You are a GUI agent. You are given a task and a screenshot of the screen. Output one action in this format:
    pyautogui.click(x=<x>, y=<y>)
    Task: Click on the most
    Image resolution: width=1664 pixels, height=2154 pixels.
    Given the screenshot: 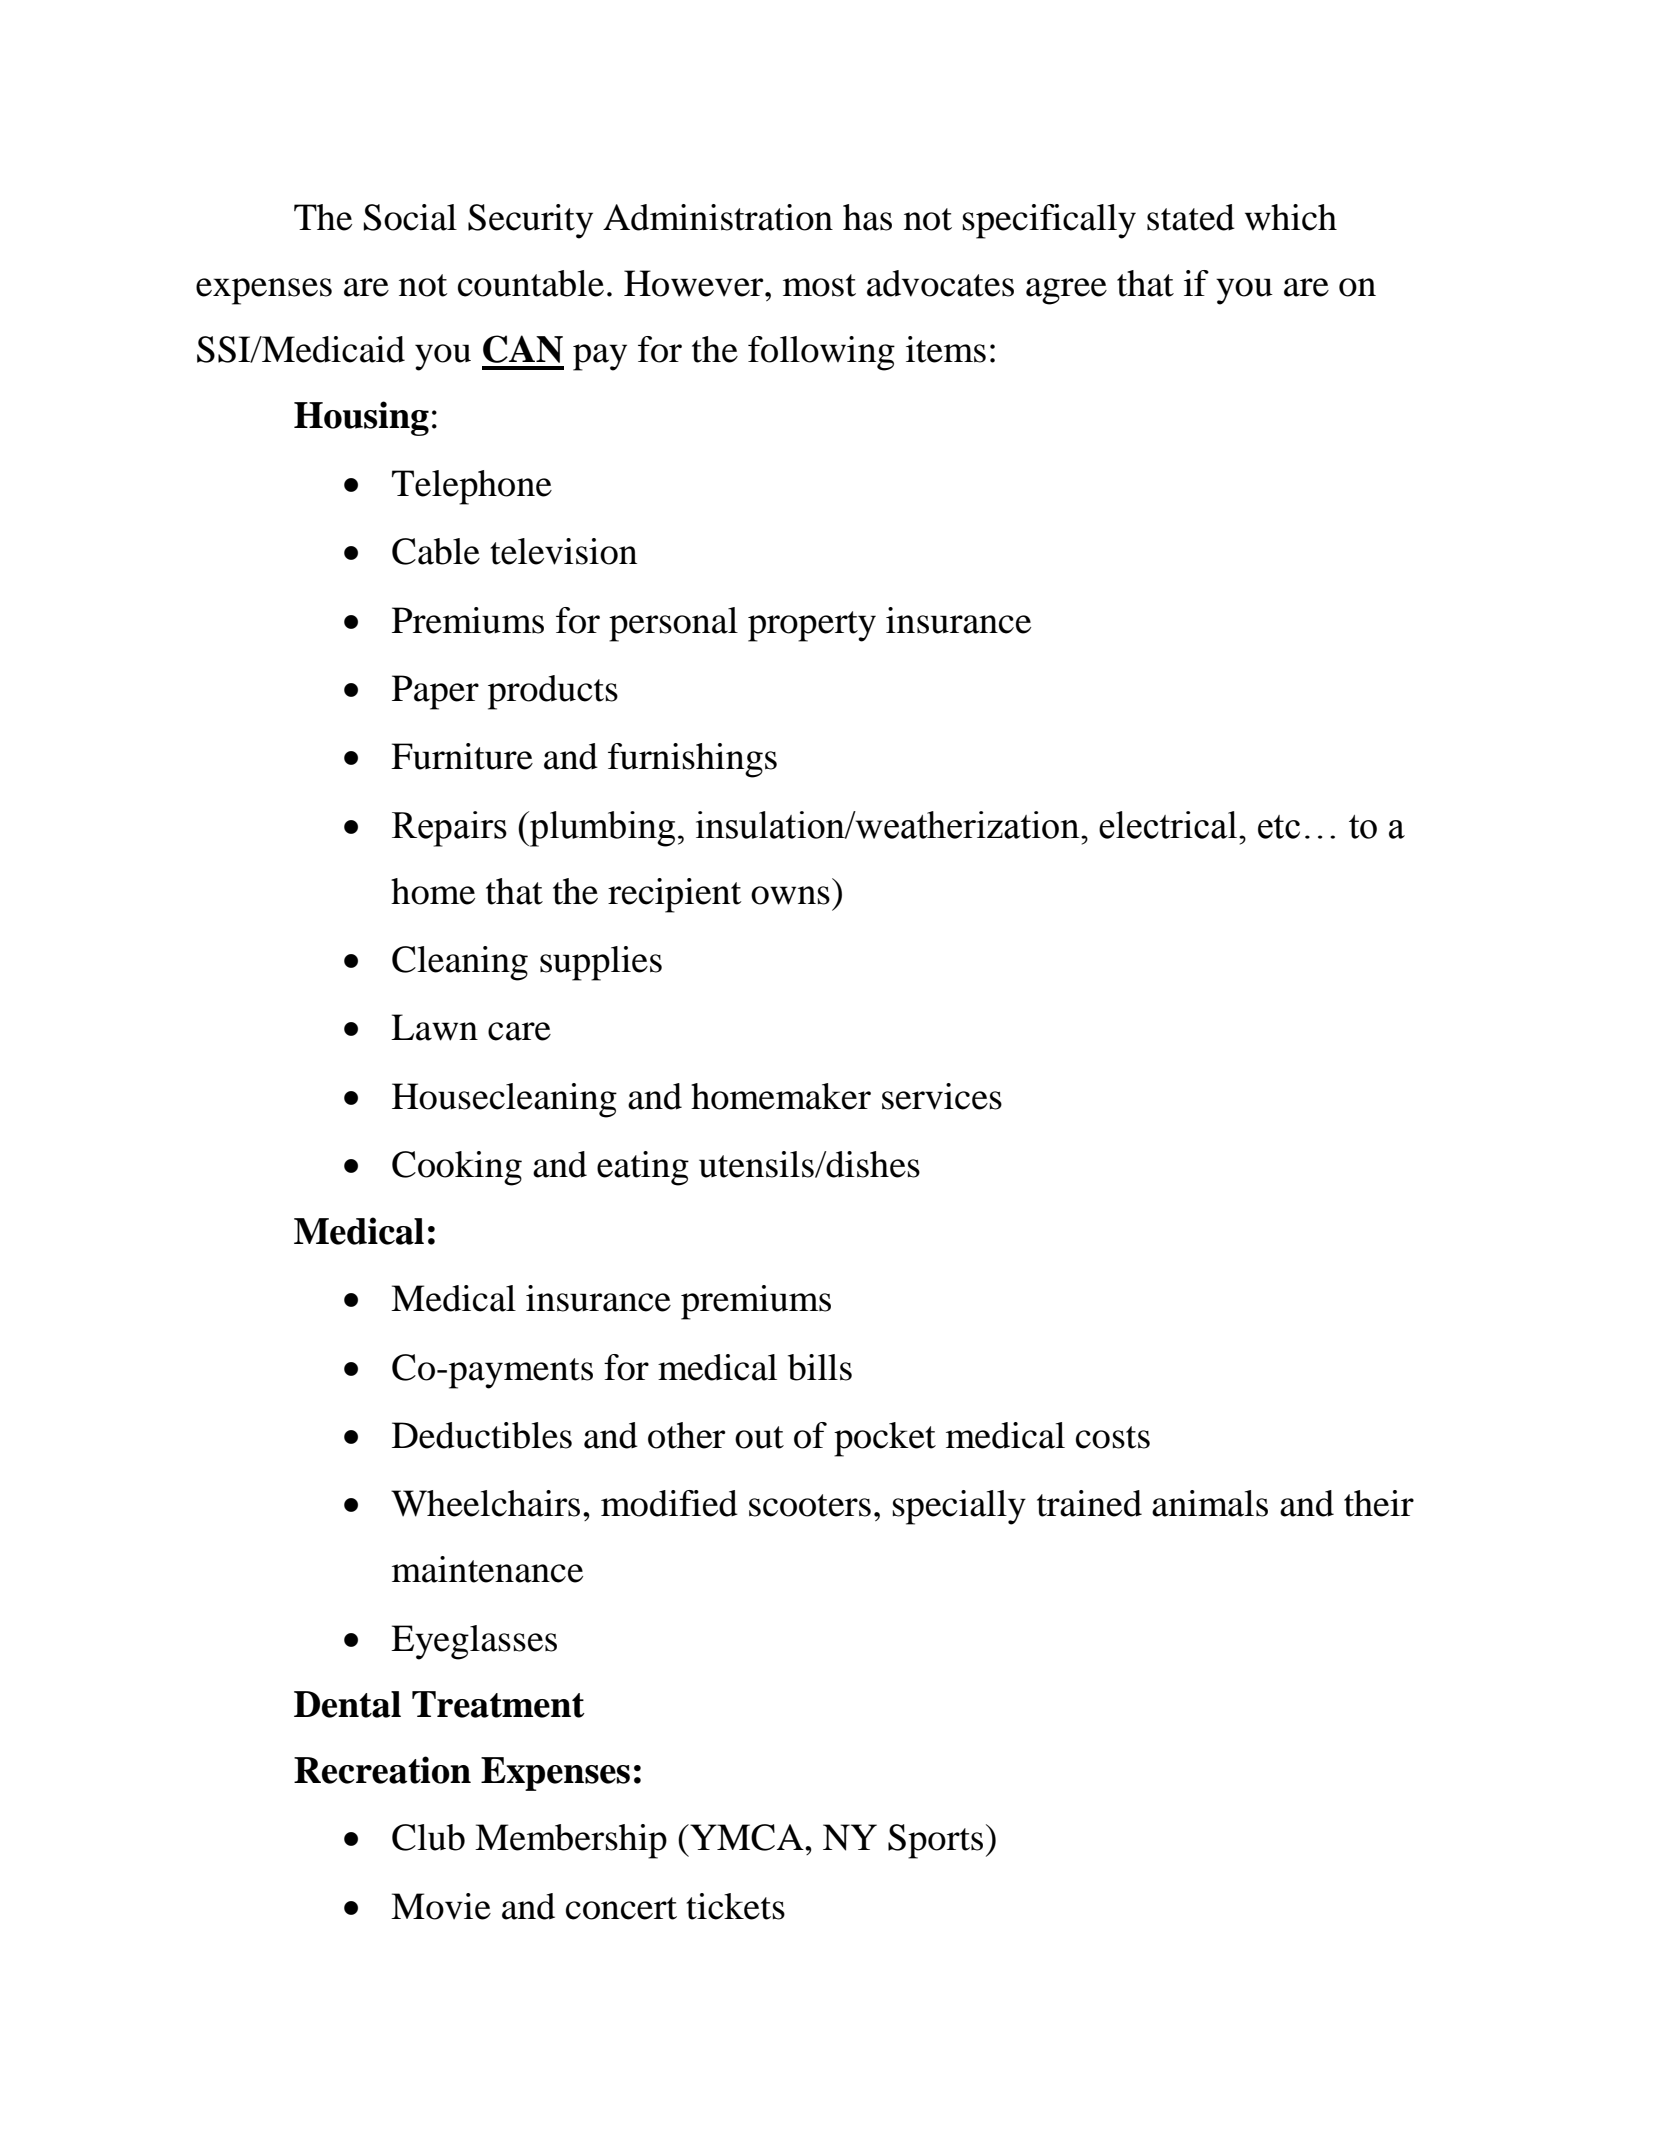 What is the action you would take?
    pyautogui.click(x=819, y=285)
